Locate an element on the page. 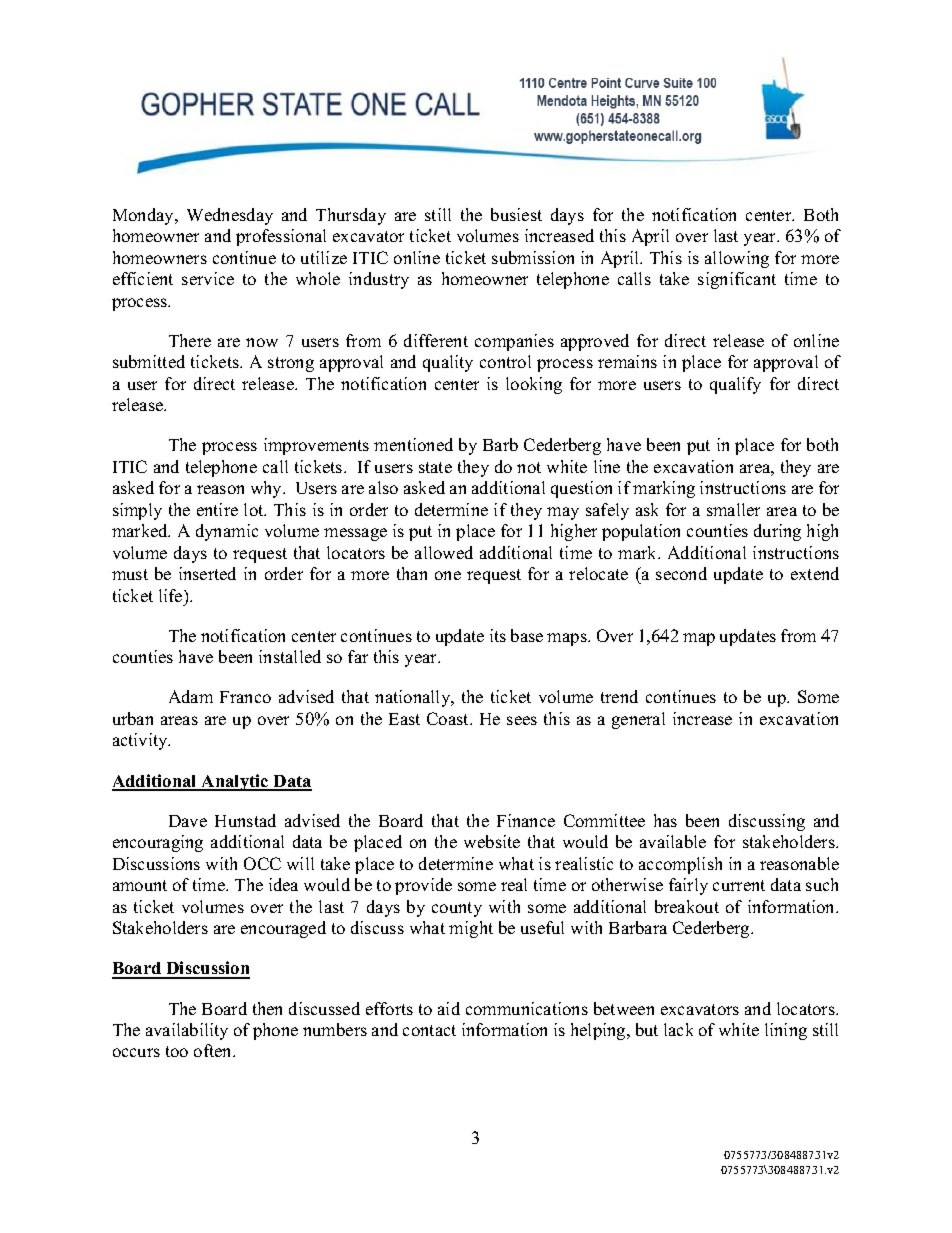 The width and height of the document is (952, 1233). busiest is located at coordinates (516, 214).
